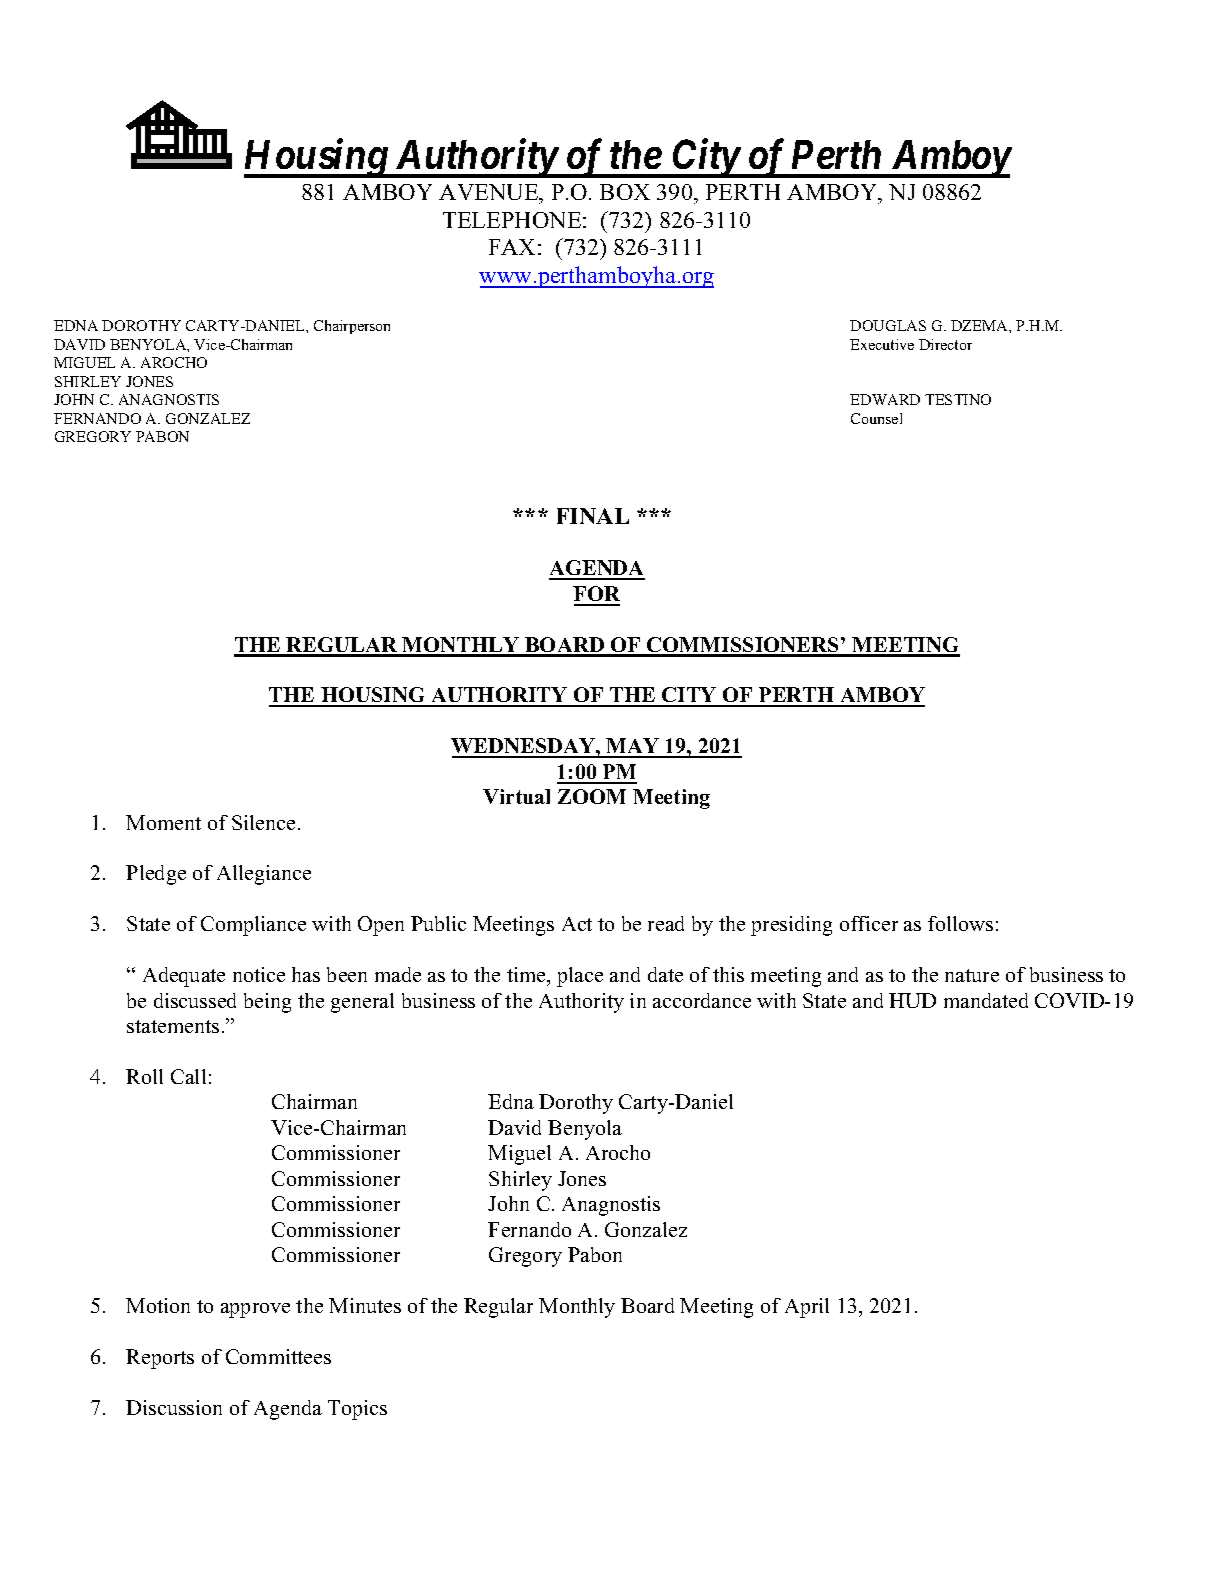  Describe the element at coordinates (593, 516) in the screenshot. I see `FINAL` at that location.
